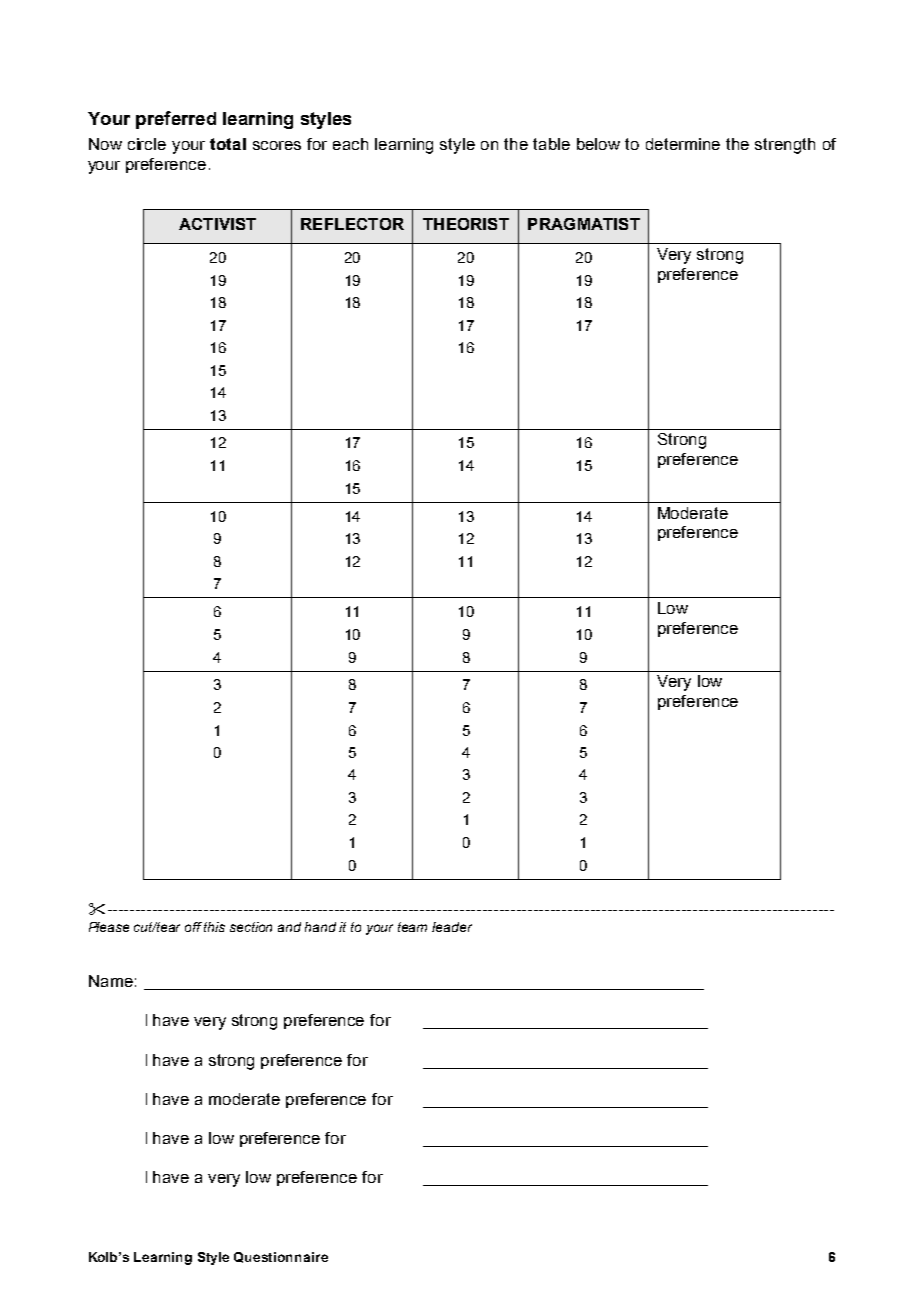  What do you see at coordinates (193, 927) in the screenshot?
I see `off` at bounding box center [193, 927].
